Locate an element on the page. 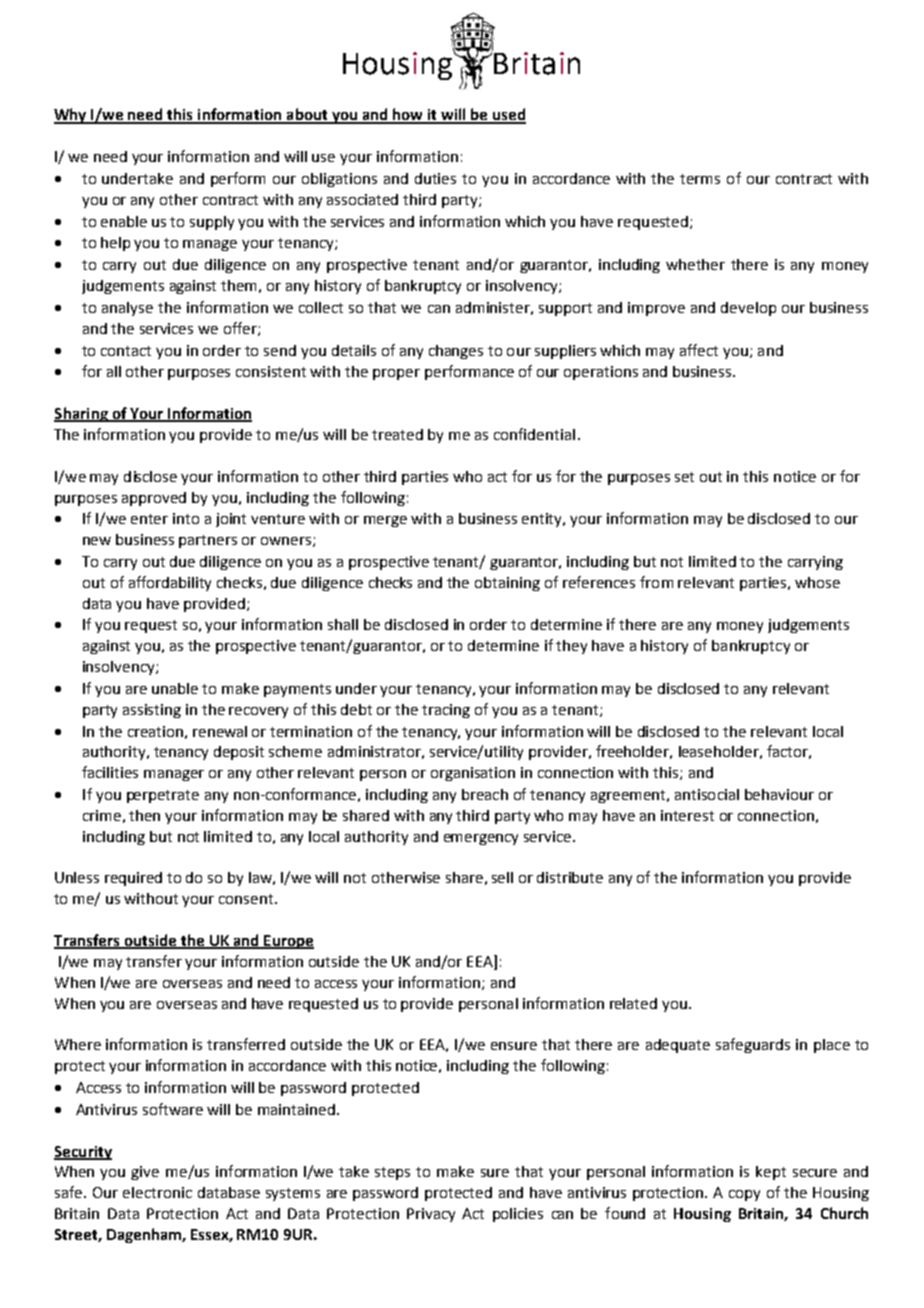 This page has height=1308, width=924. Why is located at coordinates (71, 116).
